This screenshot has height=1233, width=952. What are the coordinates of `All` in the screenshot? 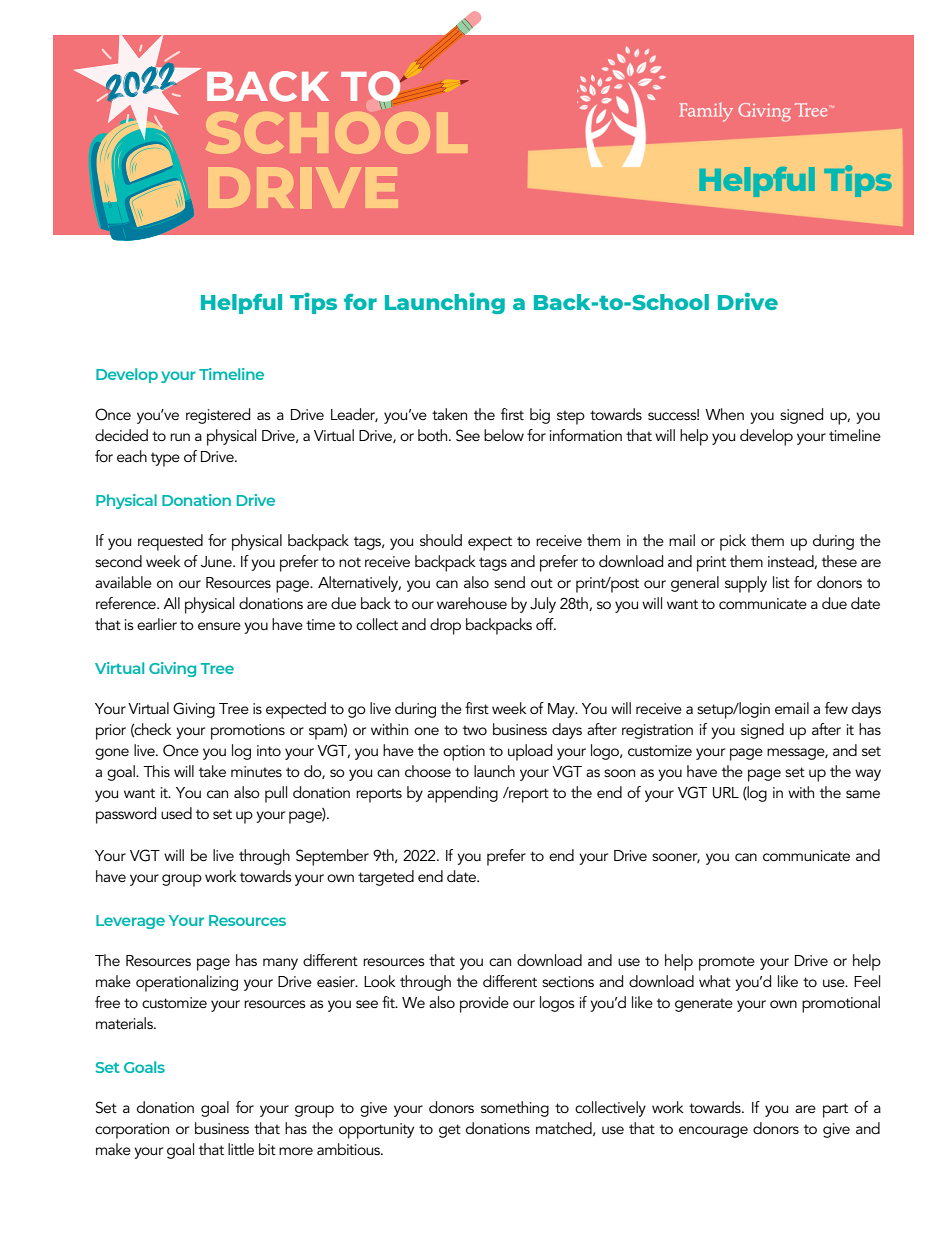 It's located at (171, 603).
